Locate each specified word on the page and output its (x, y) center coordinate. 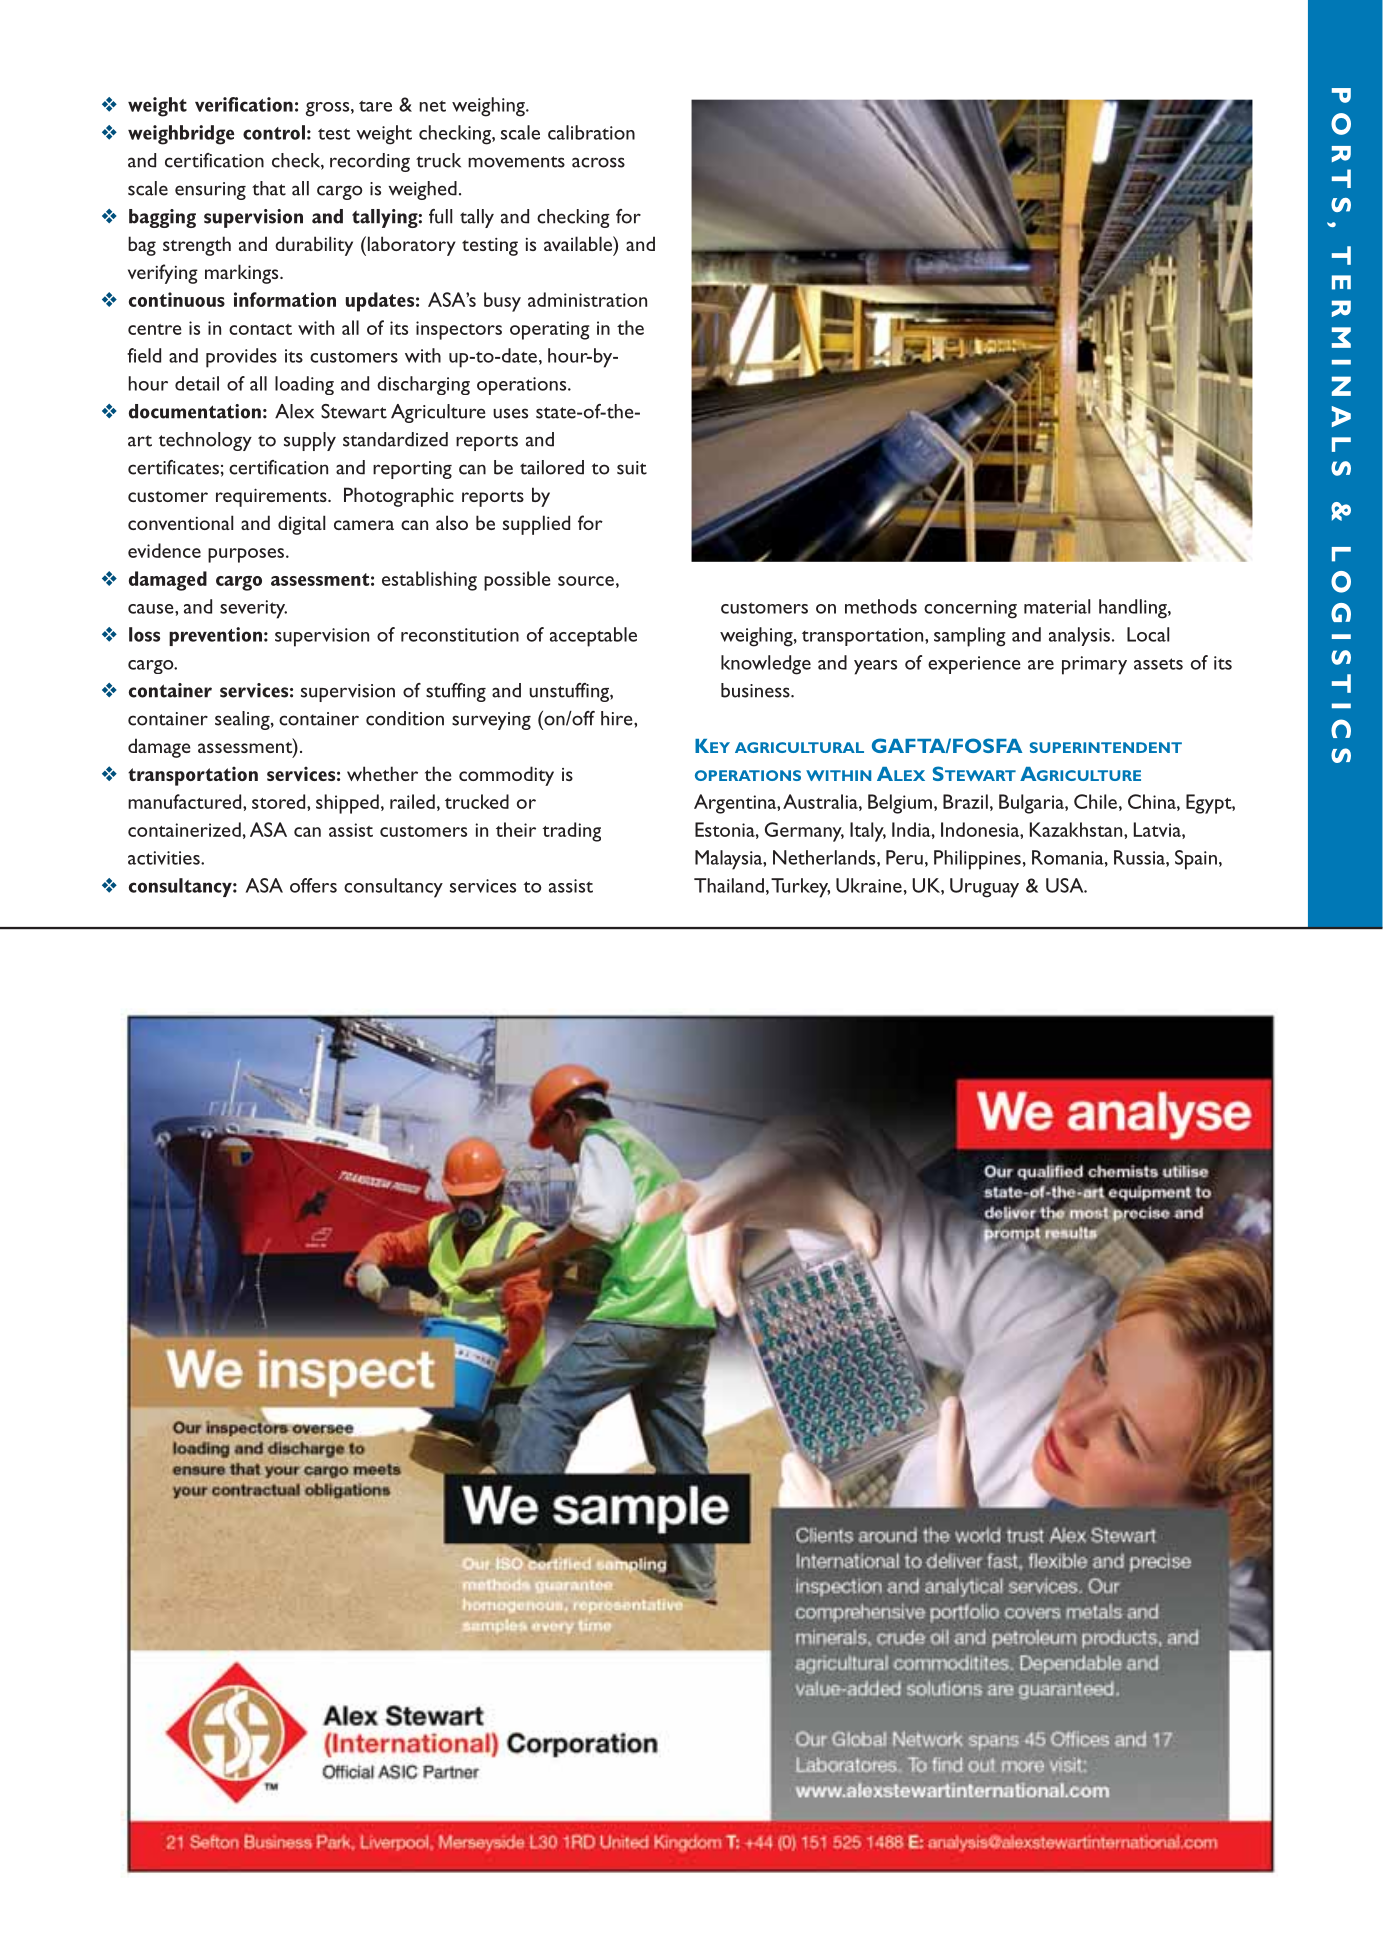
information (285, 299)
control (274, 132)
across (598, 162)
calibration (591, 132)
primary (1094, 665)
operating (550, 330)
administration (587, 299)
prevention (215, 636)
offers (313, 885)
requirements (272, 497)
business (756, 690)
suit (632, 468)
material (1057, 606)
